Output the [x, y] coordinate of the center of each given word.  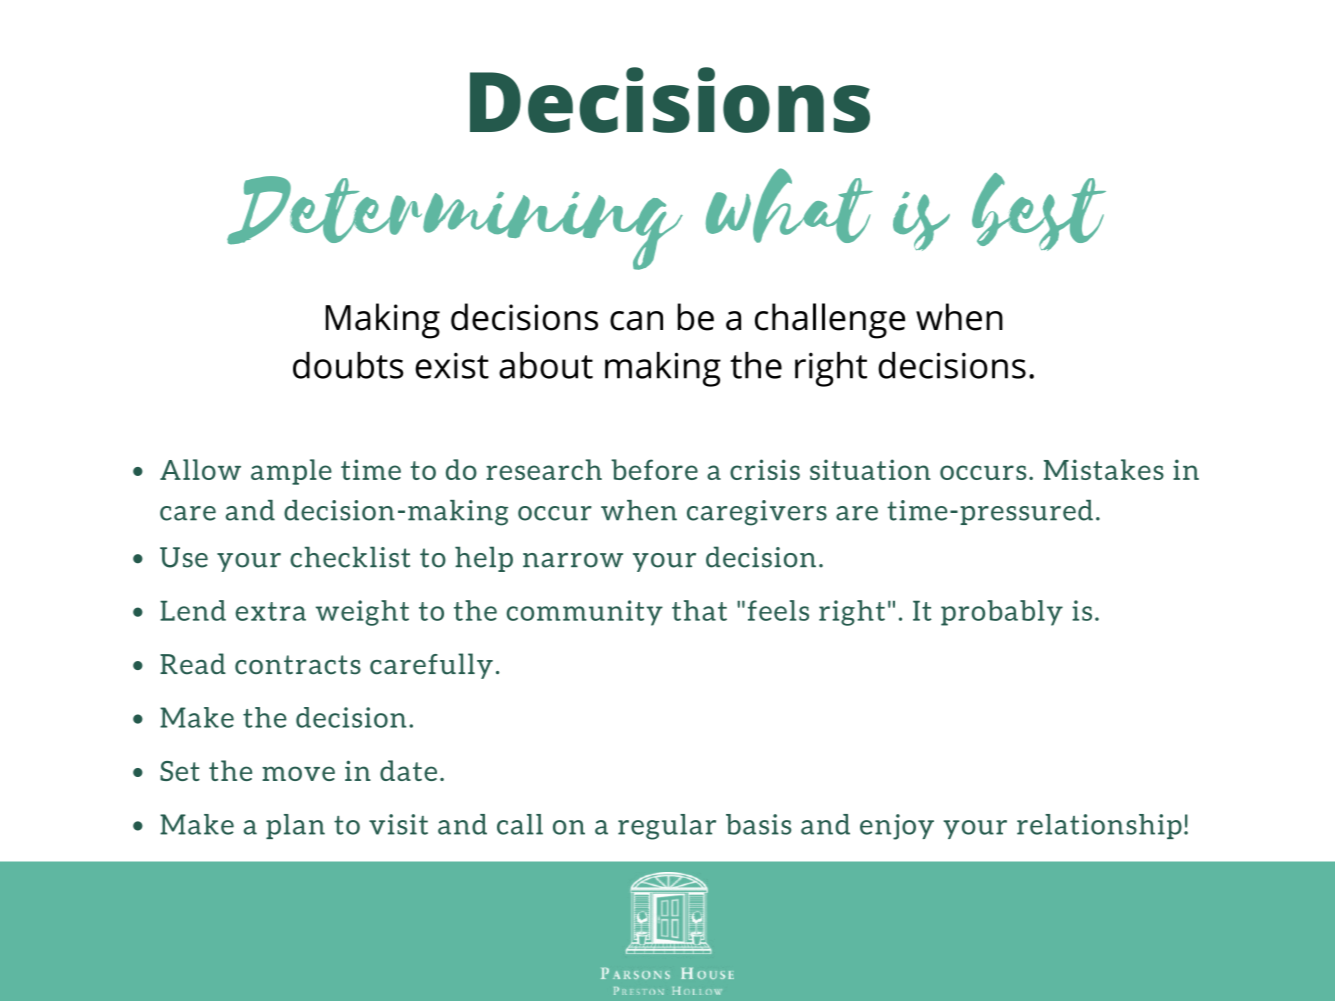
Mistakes [1104, 469]
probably [1002, 613]
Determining [455, 223]
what [789, 205]
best [1039, 212]
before [654, 469]
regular [667, 827]
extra [271, 611]
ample [291, 472]
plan [295, 826]
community [584, 613]
